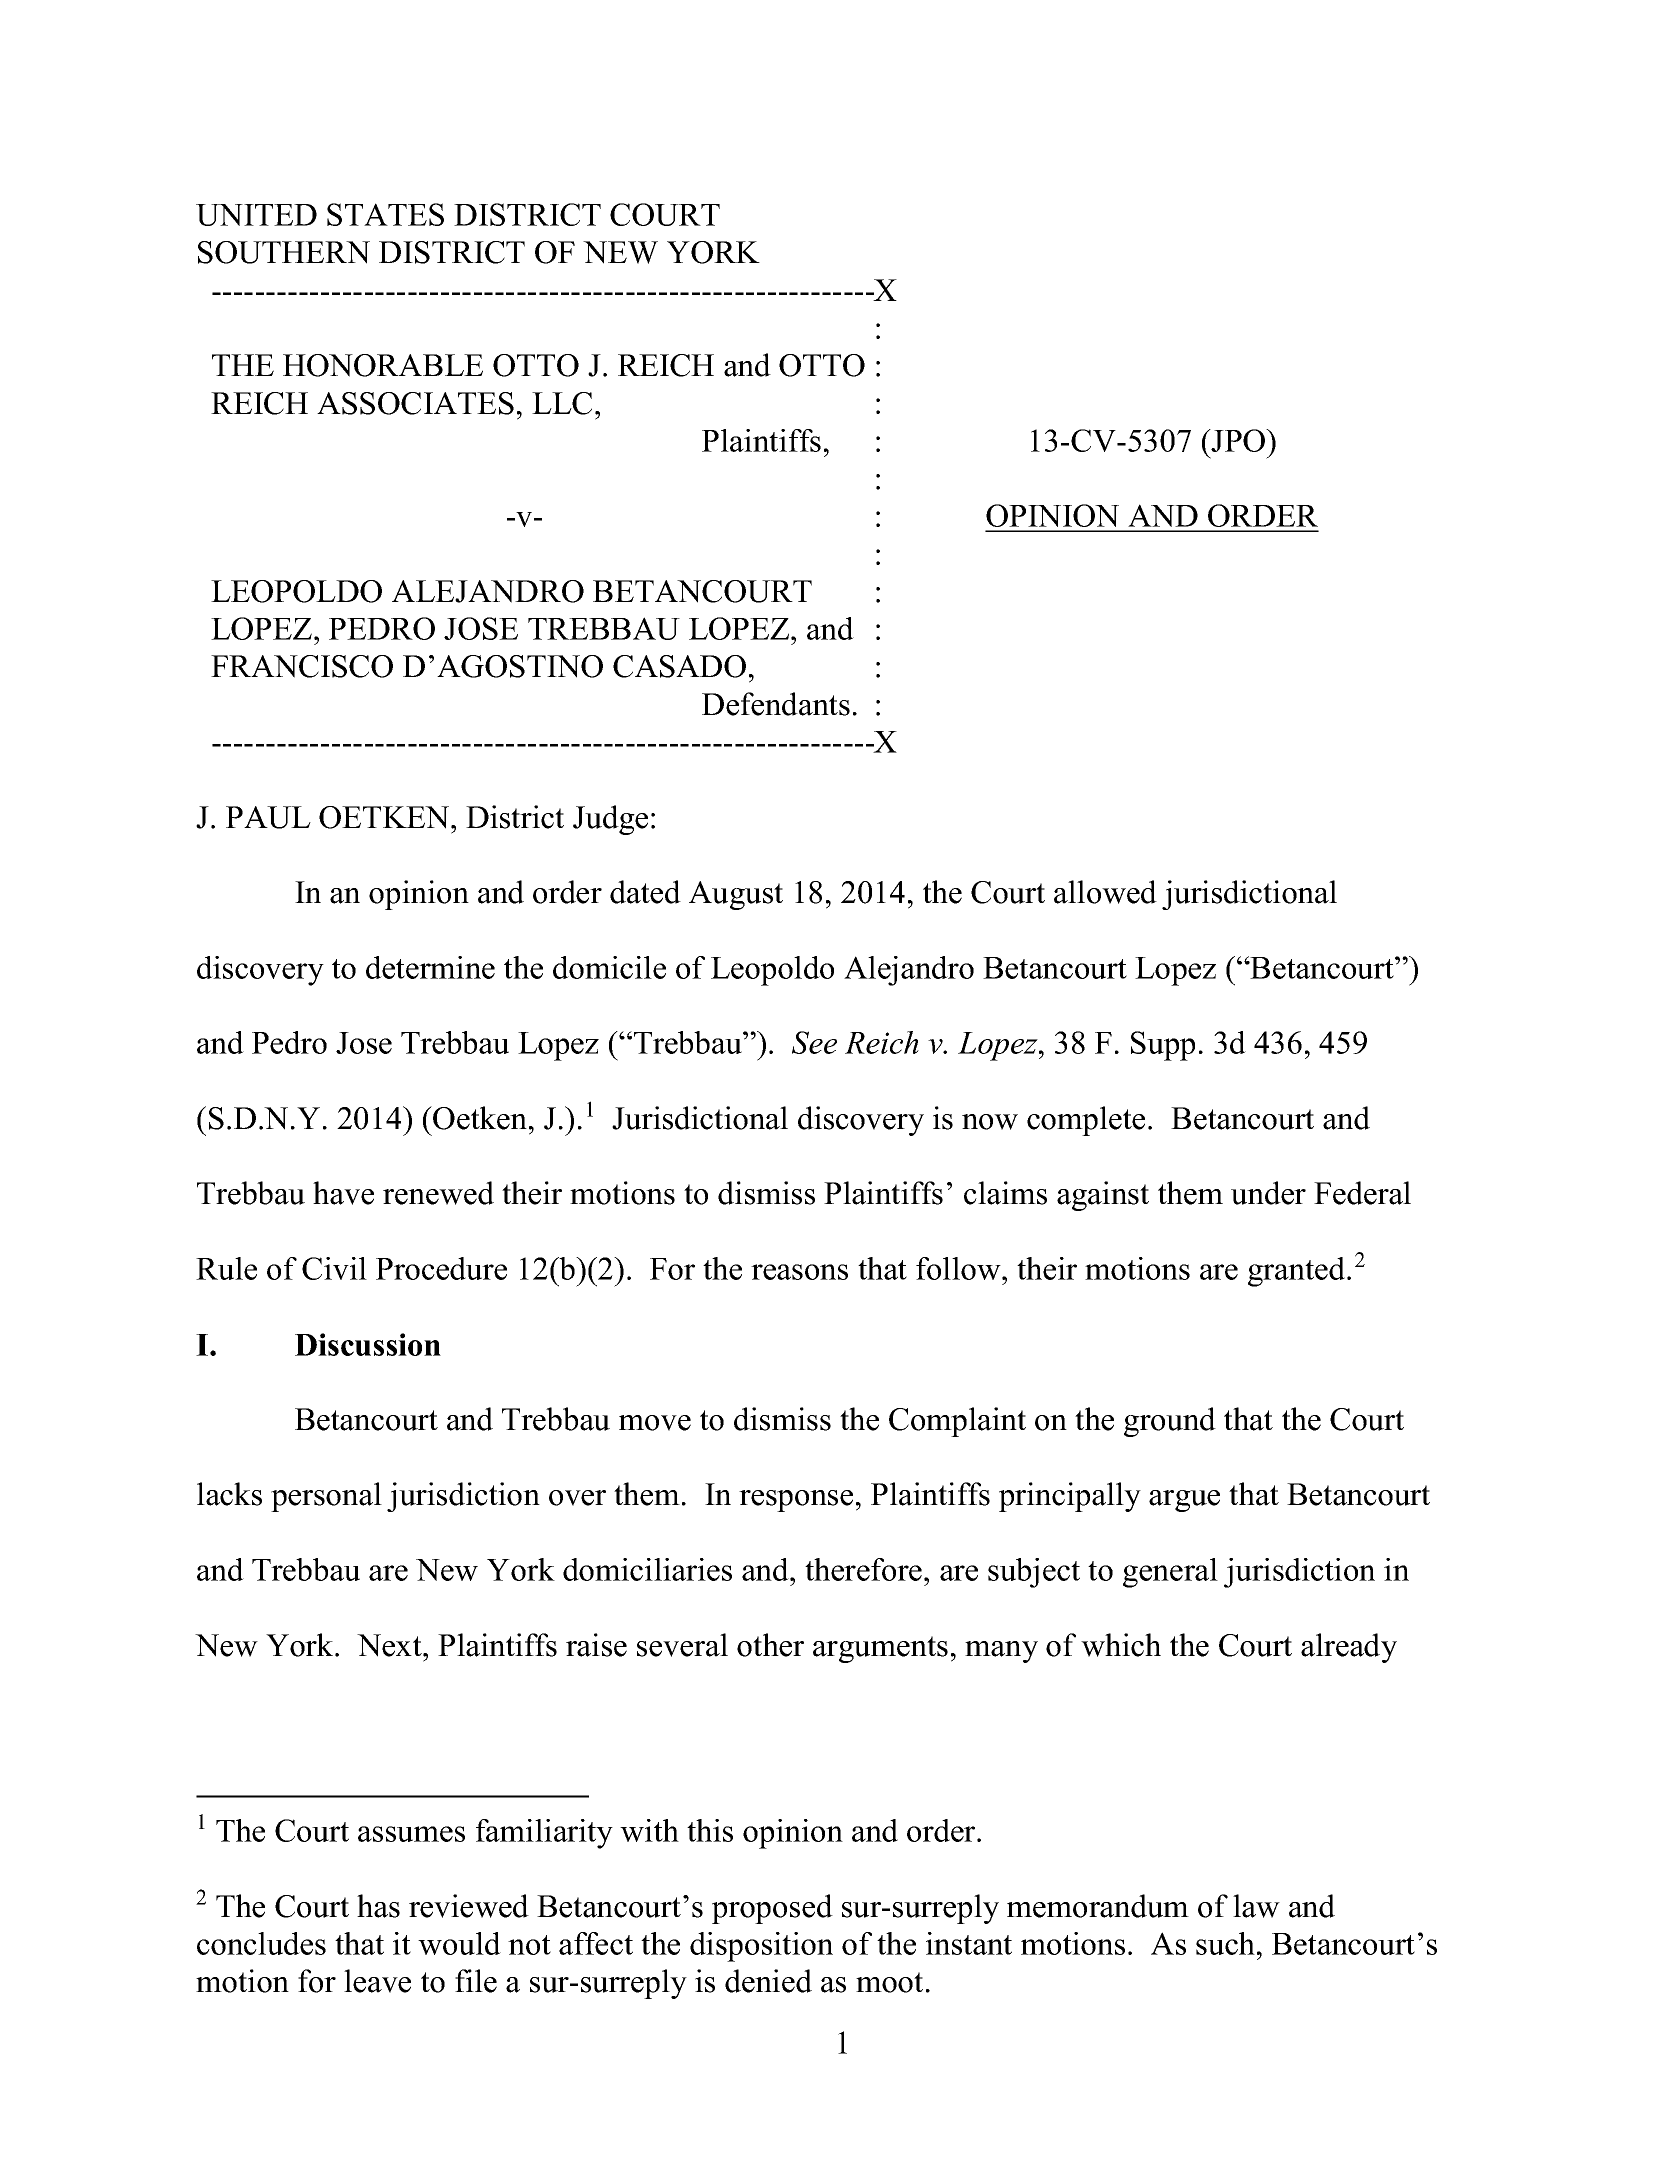 This page has width=1669, height=2160. I want to click on LLC, so click(562, 403).
